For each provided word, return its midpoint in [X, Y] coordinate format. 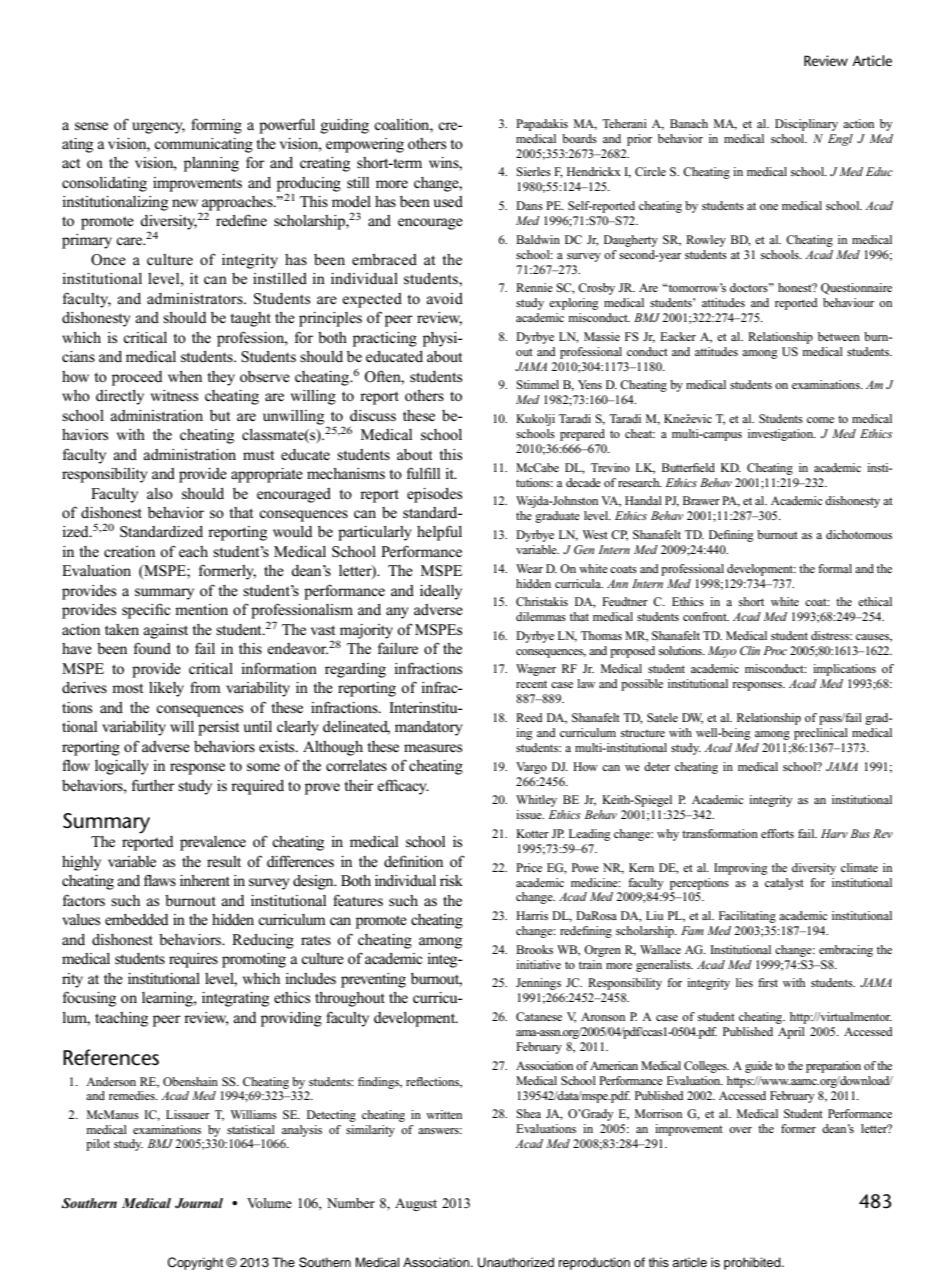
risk [451, 880]
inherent [205, 880]
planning [211, 164]
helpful [439, 533]
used [448, 201]
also [160, 494]
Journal [199, 1203]
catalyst [784, 884]
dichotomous [859, 534]
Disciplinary [806, 125]
